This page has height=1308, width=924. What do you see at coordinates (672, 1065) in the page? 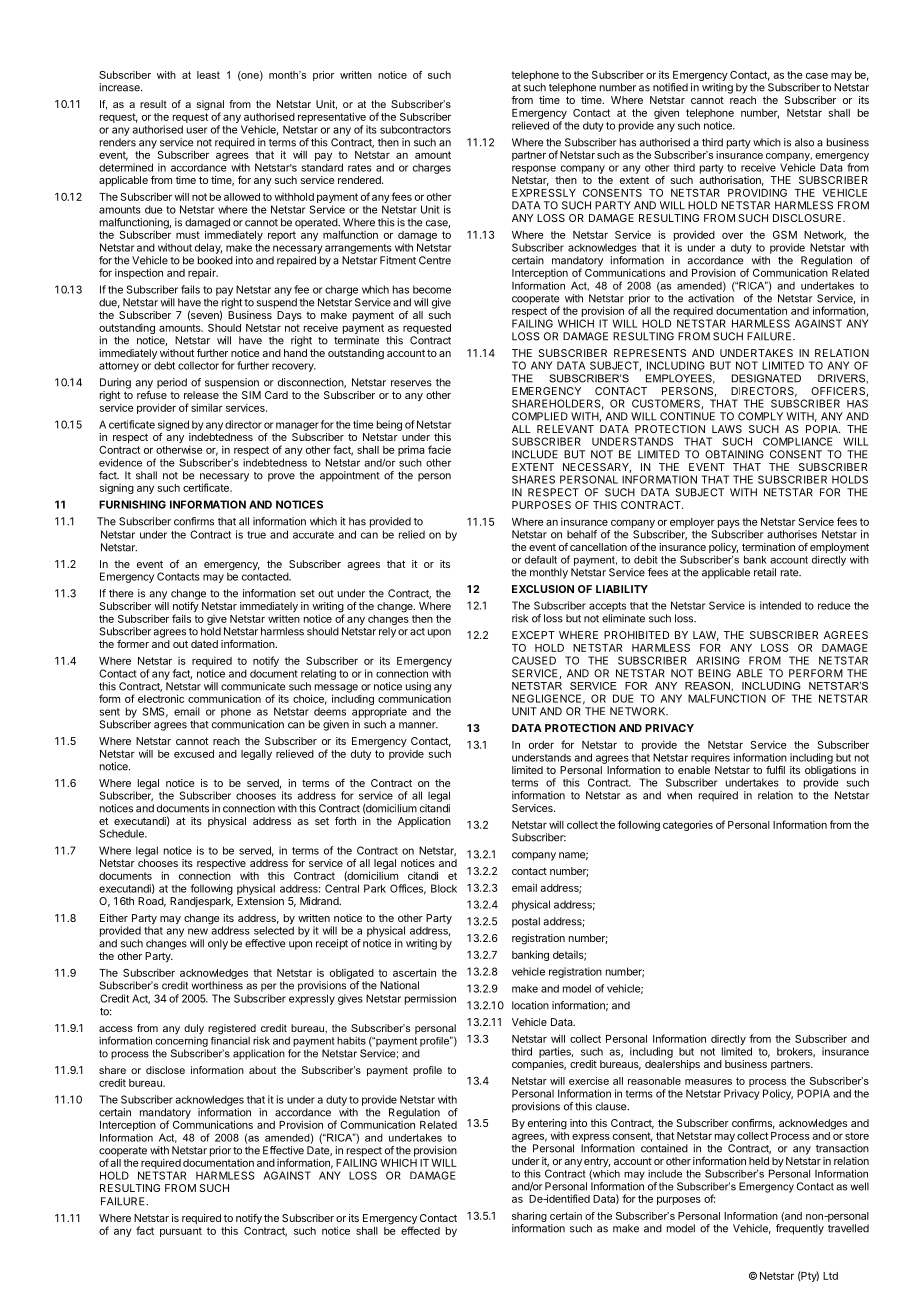
I see `dealerships` at bounding box center [672, 1065].
